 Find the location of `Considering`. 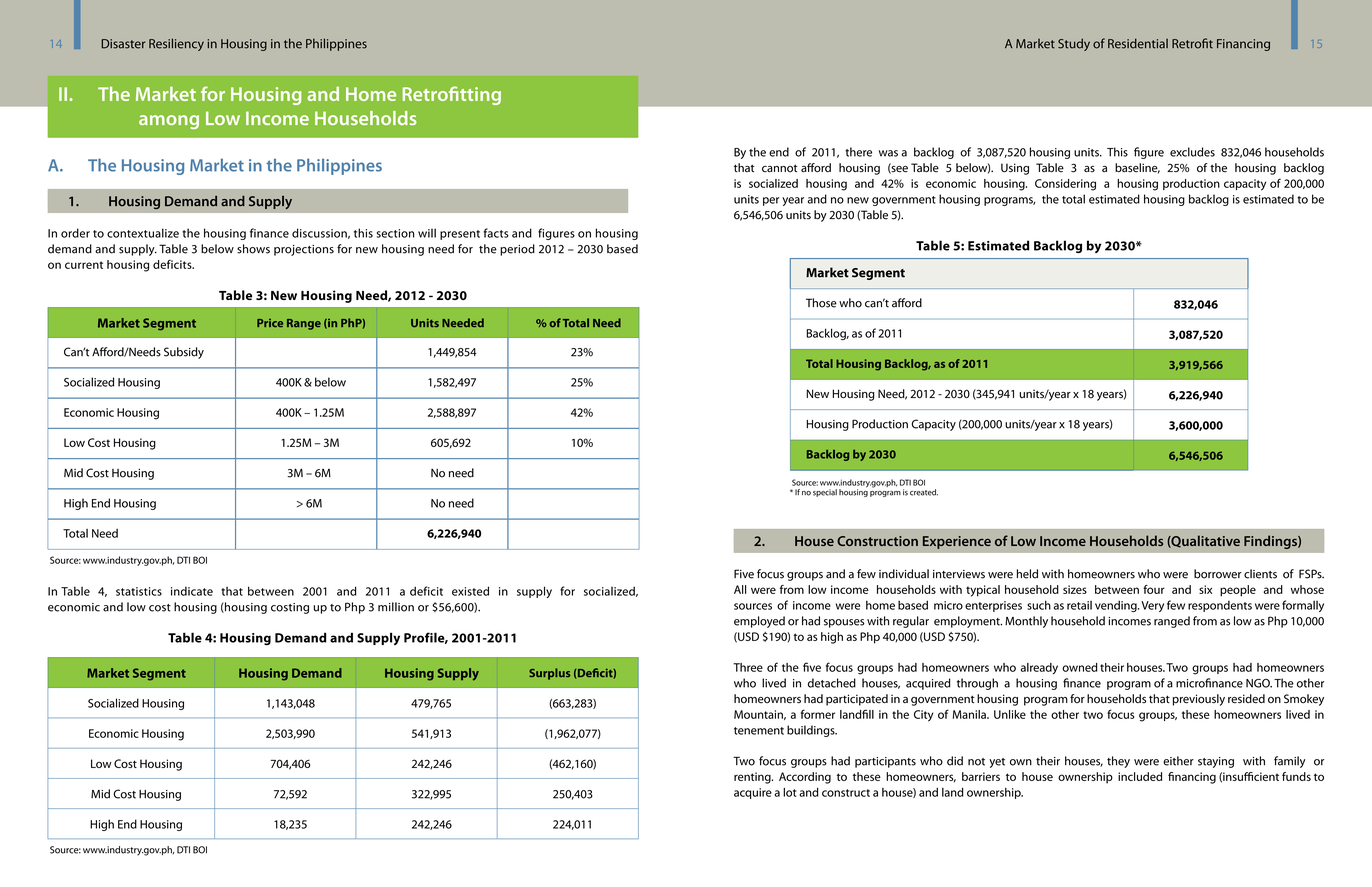

Considering is located at coordinates (1065, 185).
